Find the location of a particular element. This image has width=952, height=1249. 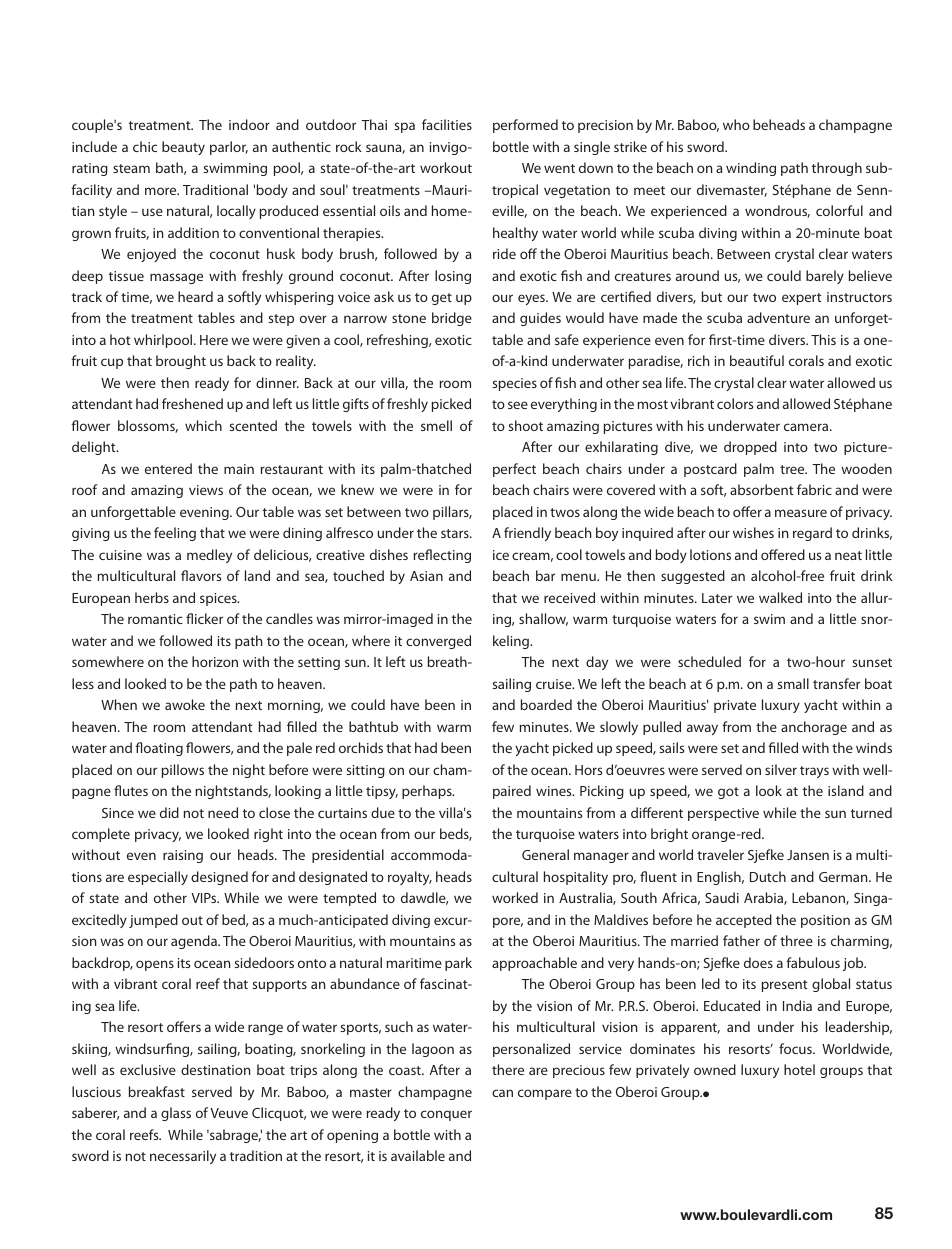

romantic is located at coordinates (155, 619).
